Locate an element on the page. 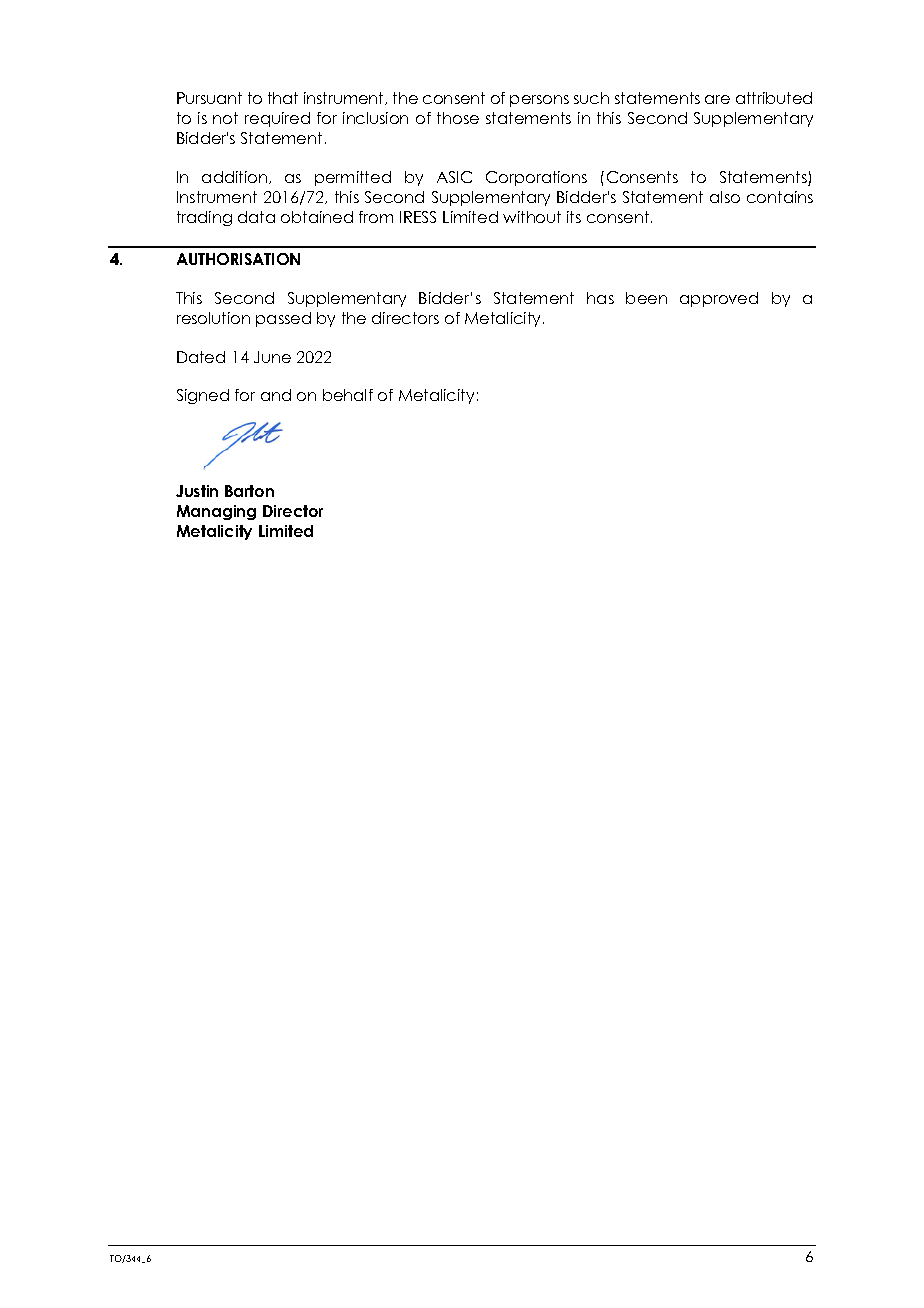 The height and width of the page is (1308, 924). approved is located at coordinates (719, 299).
